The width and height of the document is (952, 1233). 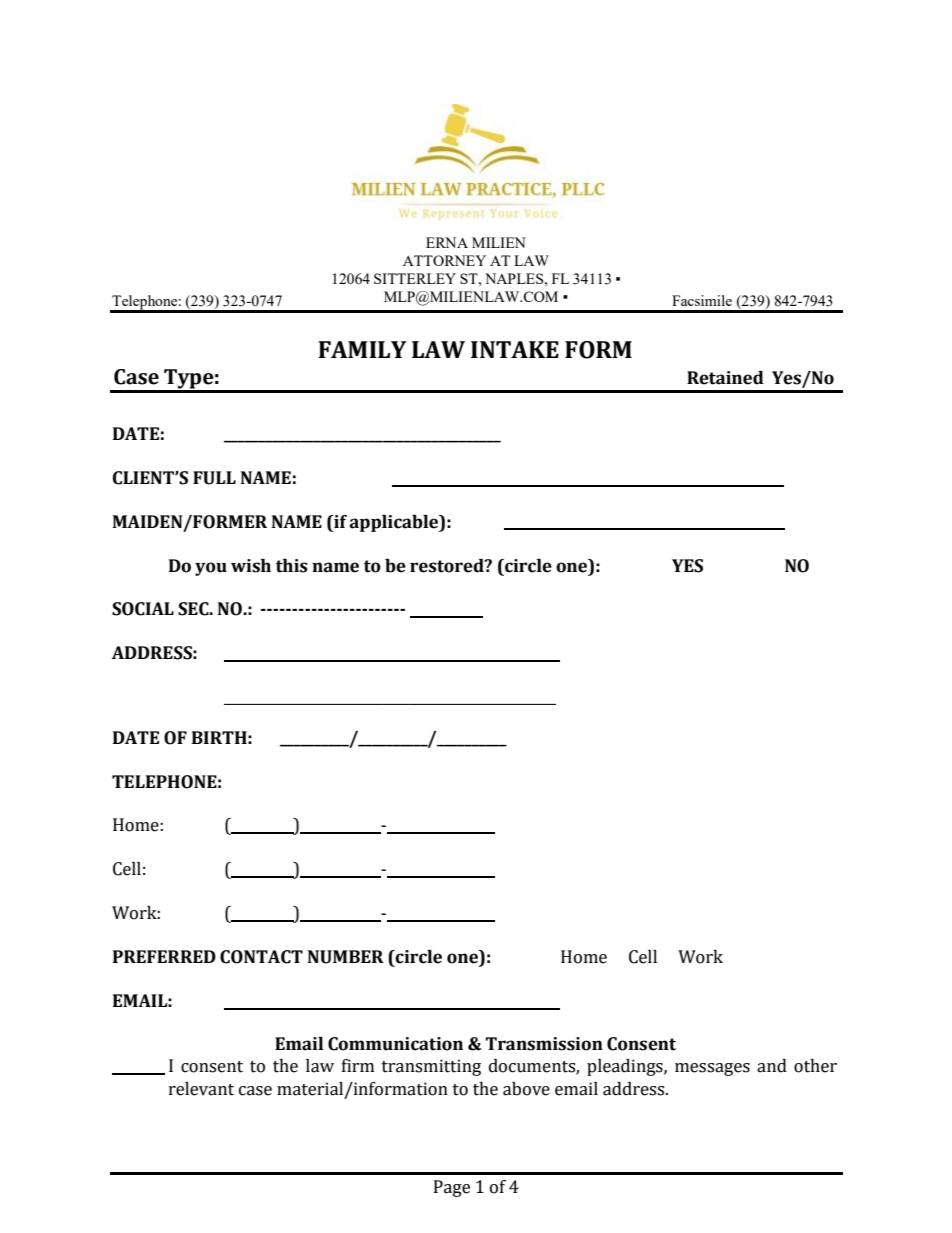 What do you see at coordinates (725, 378) in the document?
I see `Retained` at bounding box center [725, 378].
